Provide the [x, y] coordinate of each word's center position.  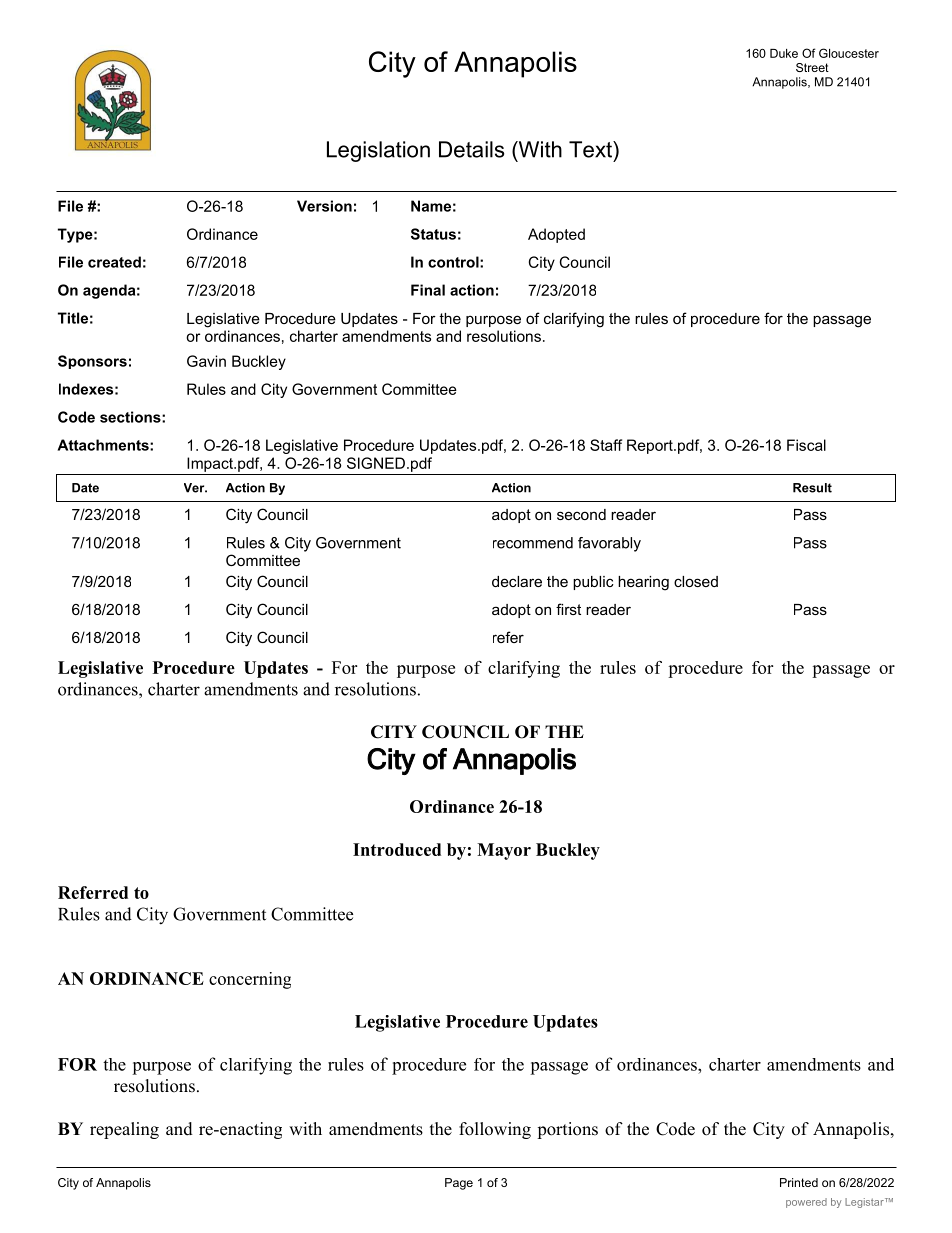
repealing [124, 1130]
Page [459, 1184]
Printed [799, 1182]
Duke [784, 53]
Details [471, 149]
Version [324, 206]
